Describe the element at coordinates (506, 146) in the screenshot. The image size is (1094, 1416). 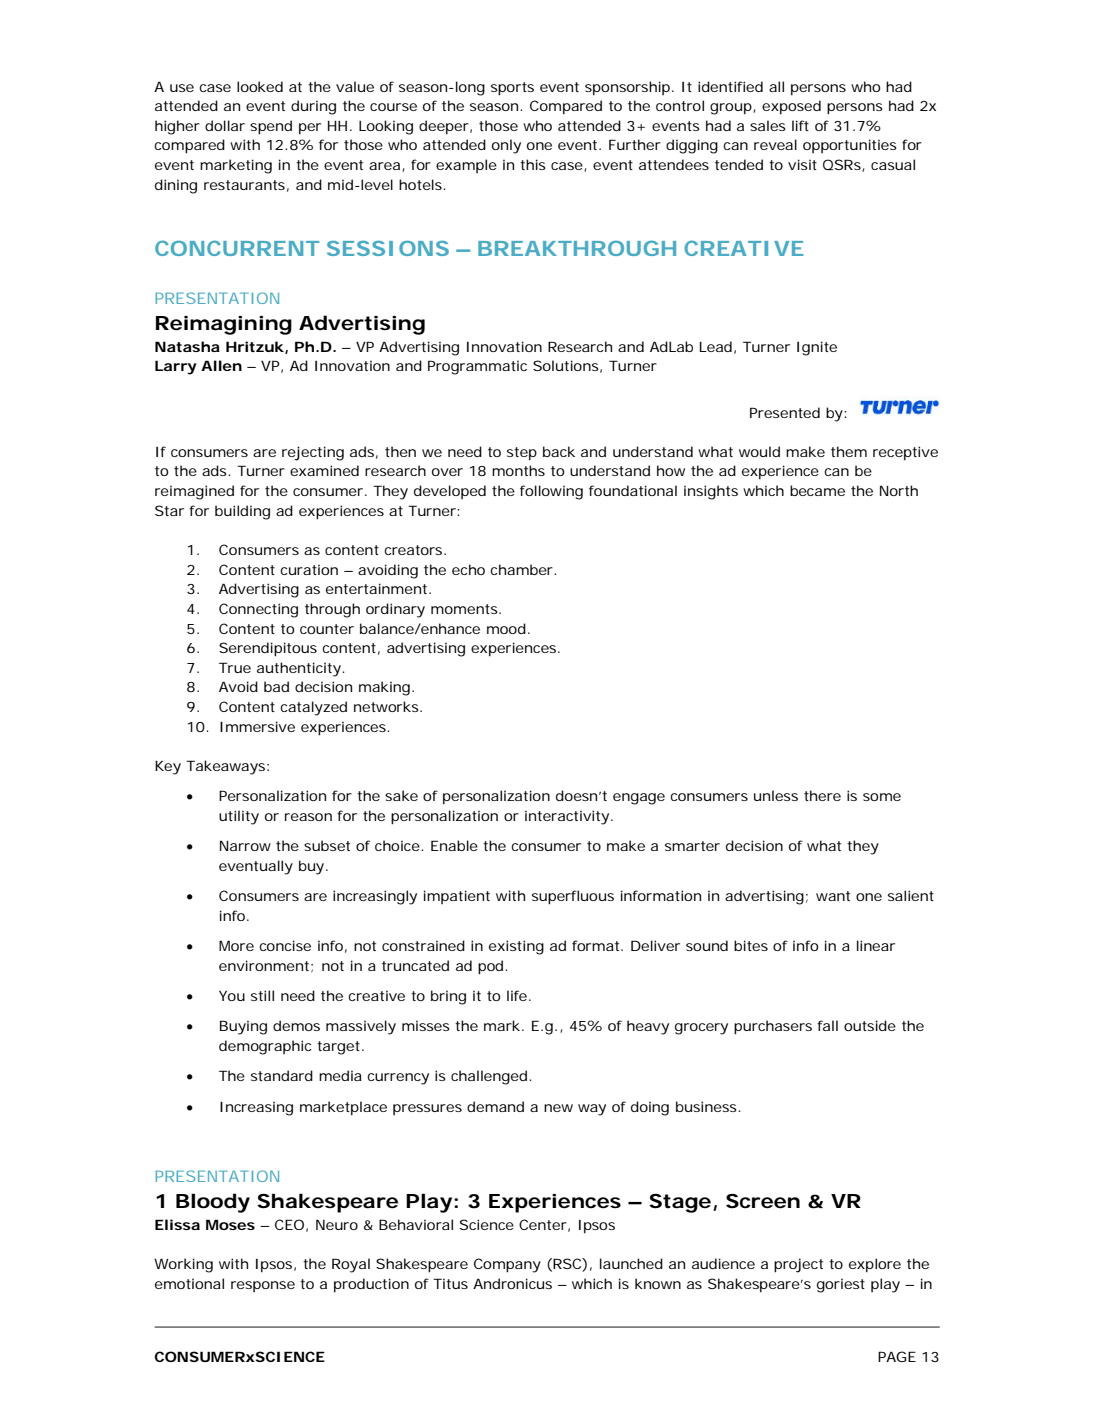
I see `only` at that location.
